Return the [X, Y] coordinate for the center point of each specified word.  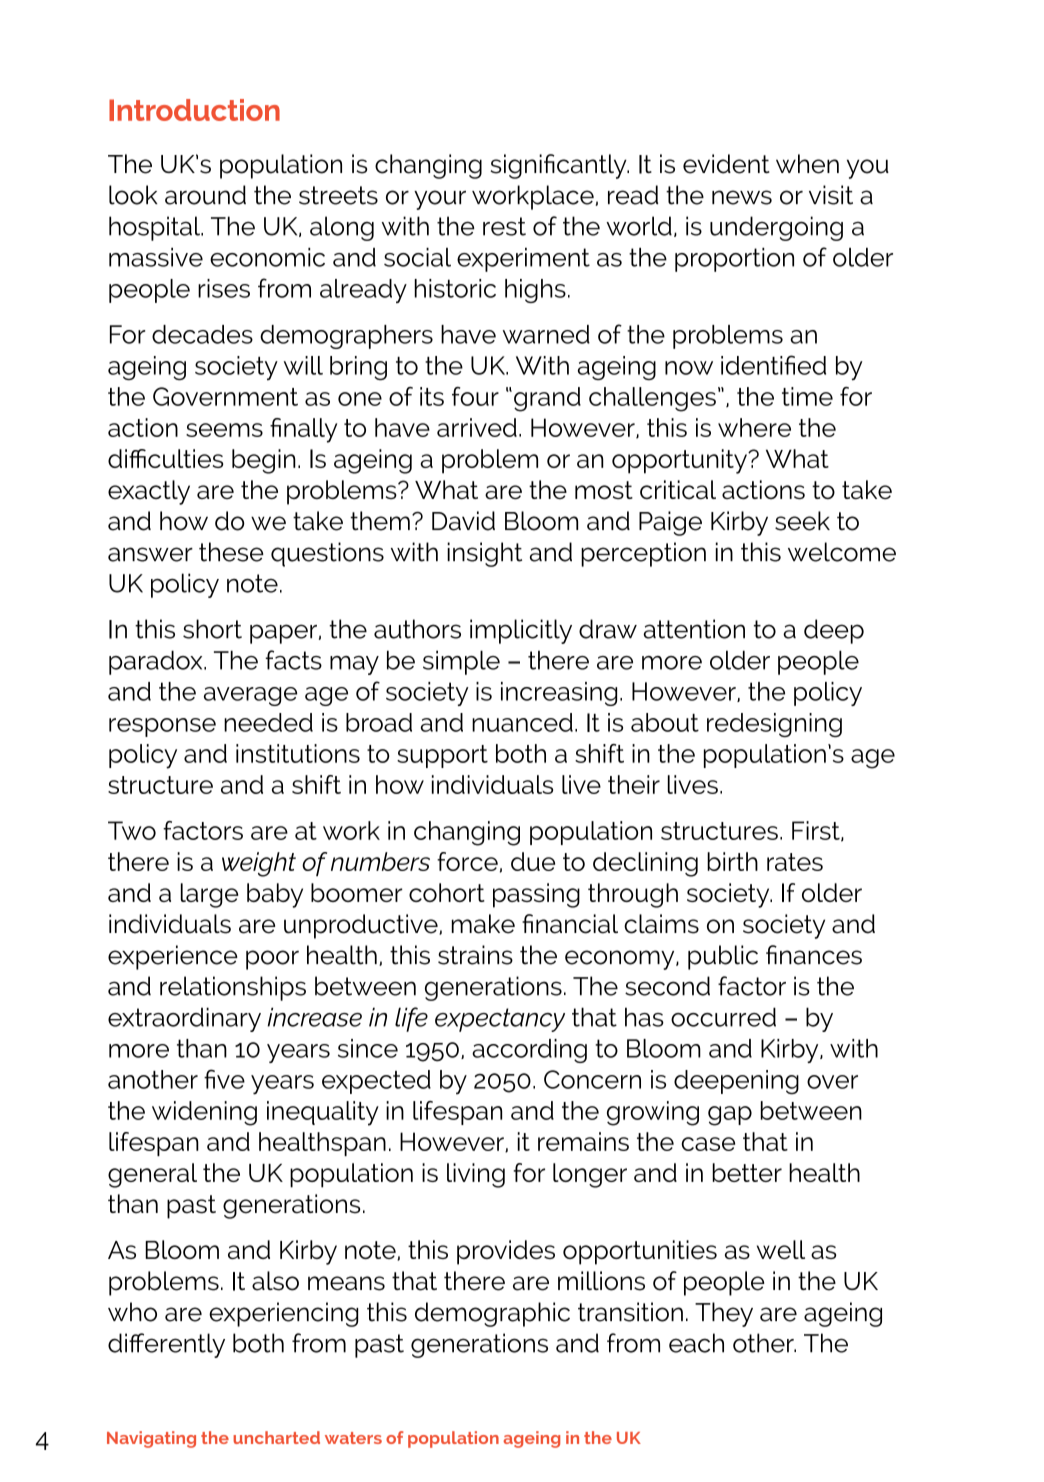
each [696, 1343]
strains [475, 955]
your [440, 200]
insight [484, 554]
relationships [233, 988]
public [723, 957]
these [231, 552]
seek [802, 521]
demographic [492, 1314]
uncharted [276, 1437]
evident [726, 164]
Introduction [194, 110]
